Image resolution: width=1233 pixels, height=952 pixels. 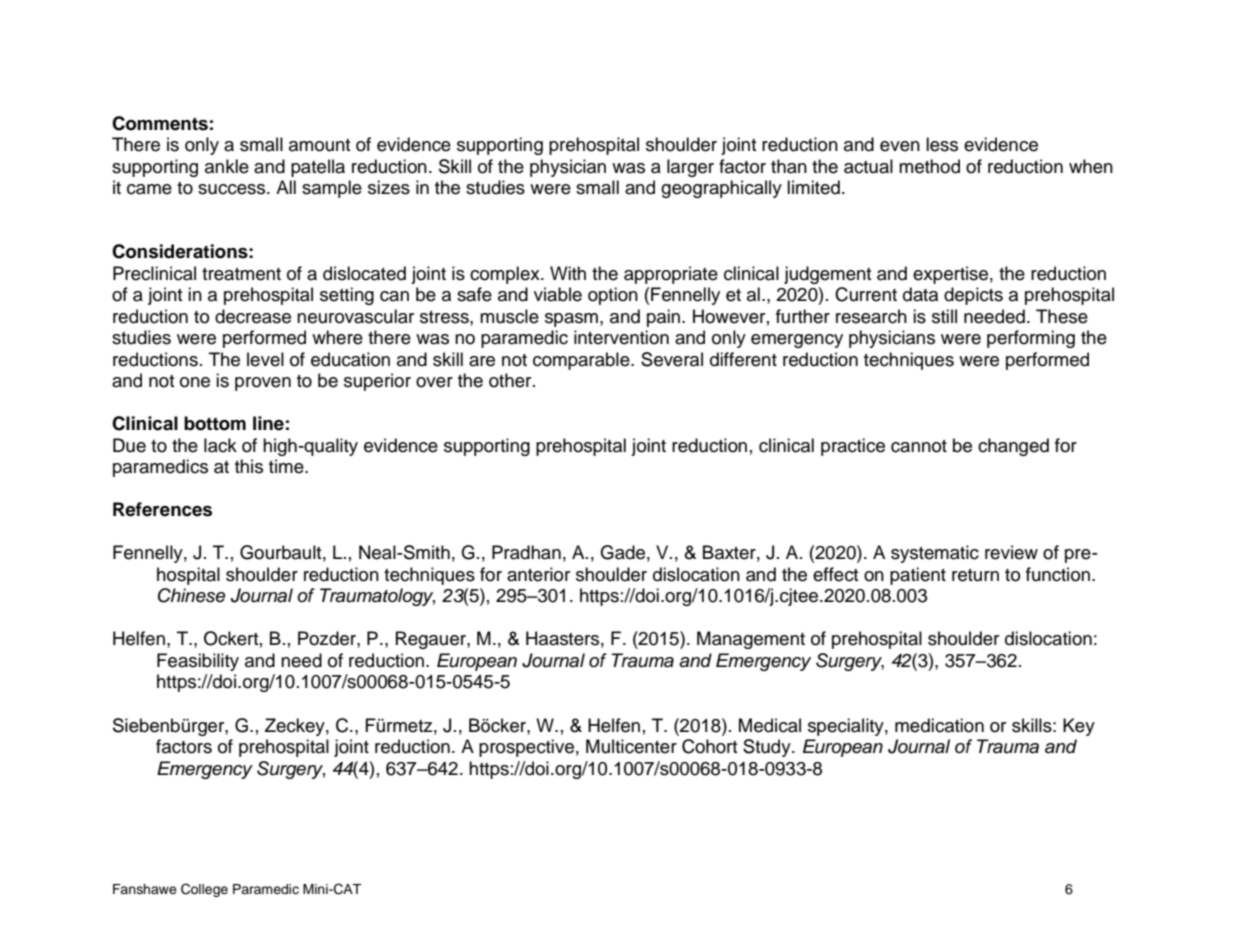 What do you see at coordinates (631, 746) in the image?
I see `Multicenter` at bounding box center [631, 746].
